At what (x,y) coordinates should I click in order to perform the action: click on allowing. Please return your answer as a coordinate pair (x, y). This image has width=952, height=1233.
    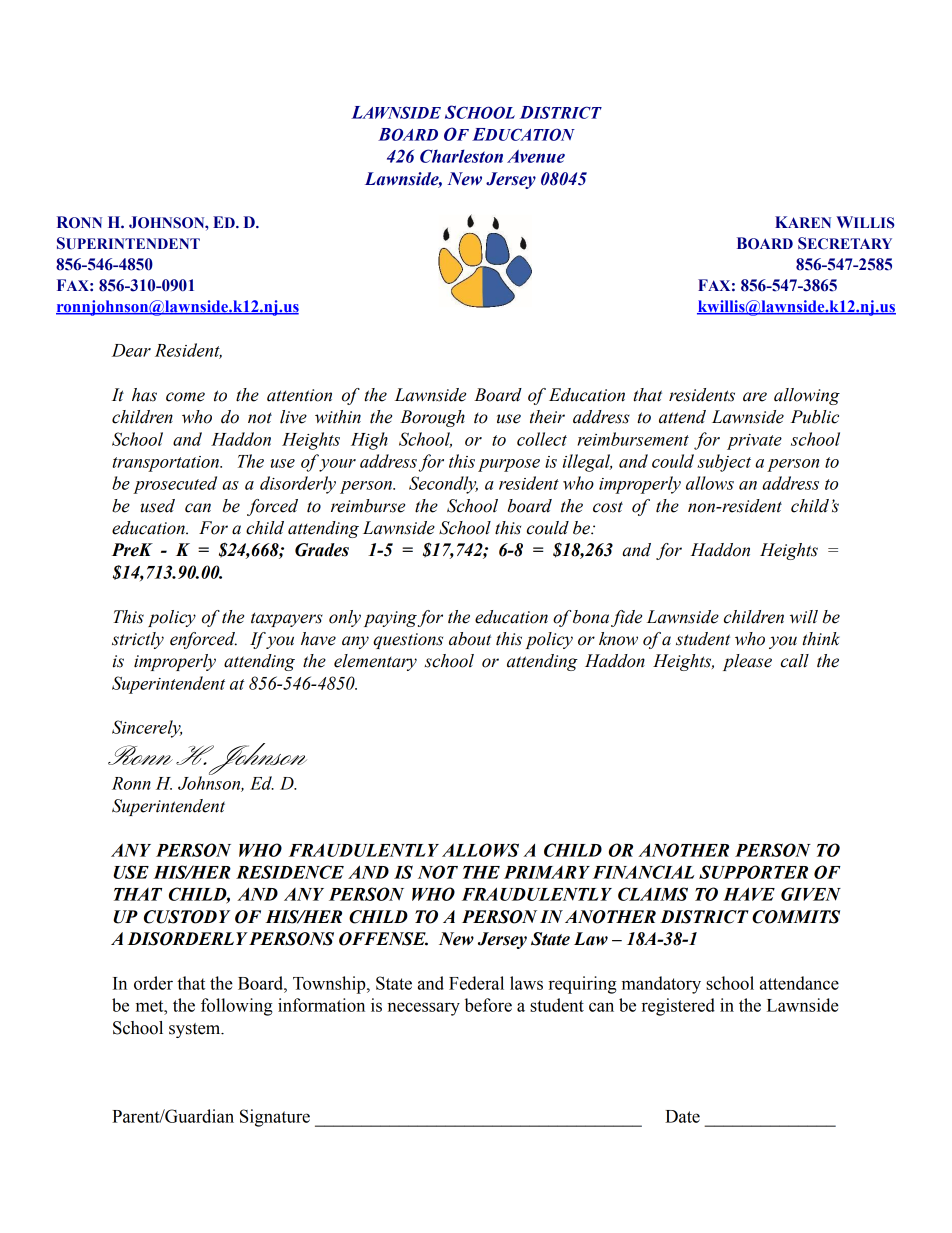
    Looking at the image, I should click on (807, 396).
